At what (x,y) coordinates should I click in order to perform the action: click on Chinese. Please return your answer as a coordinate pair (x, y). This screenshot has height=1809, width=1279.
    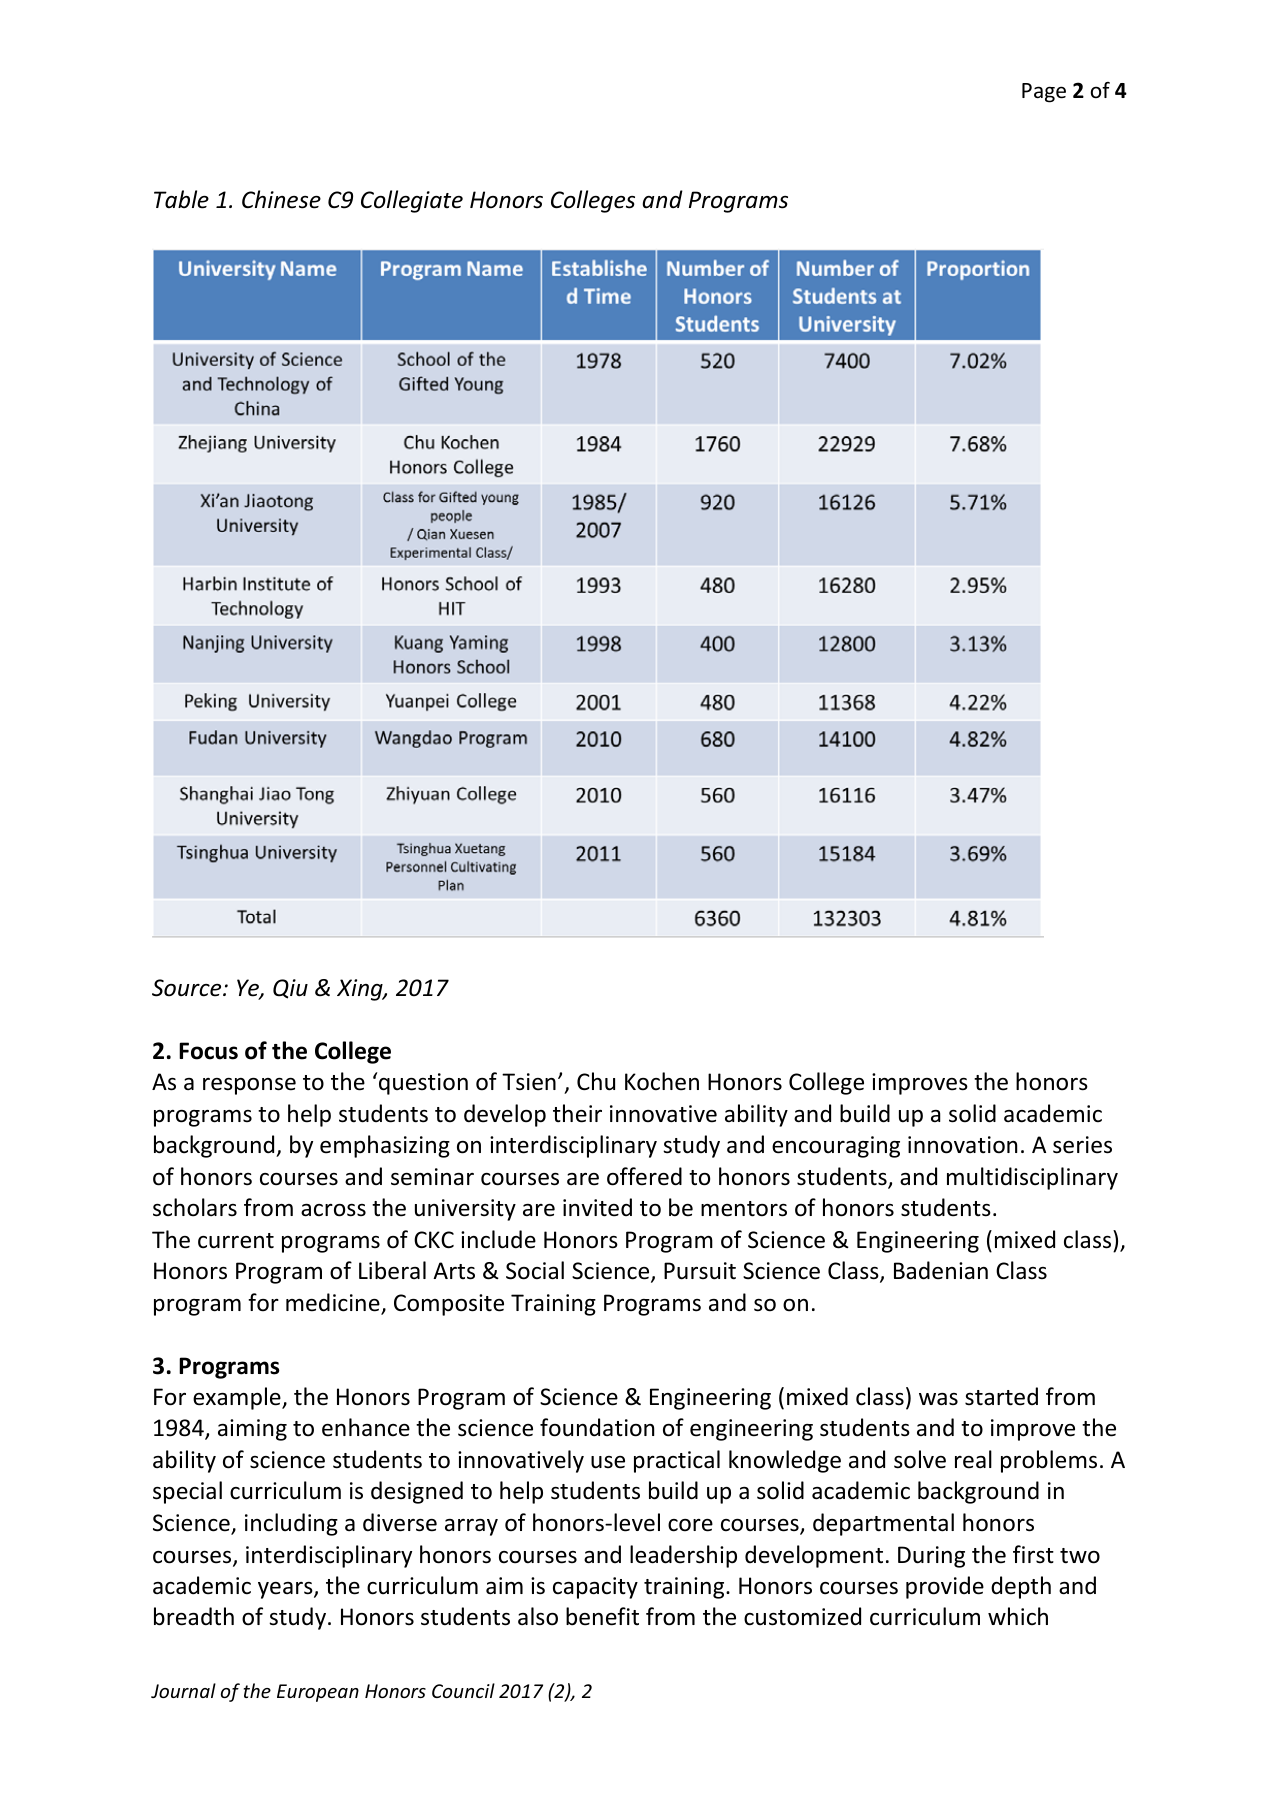
    Looking at the image, I should click on (281, 199).
